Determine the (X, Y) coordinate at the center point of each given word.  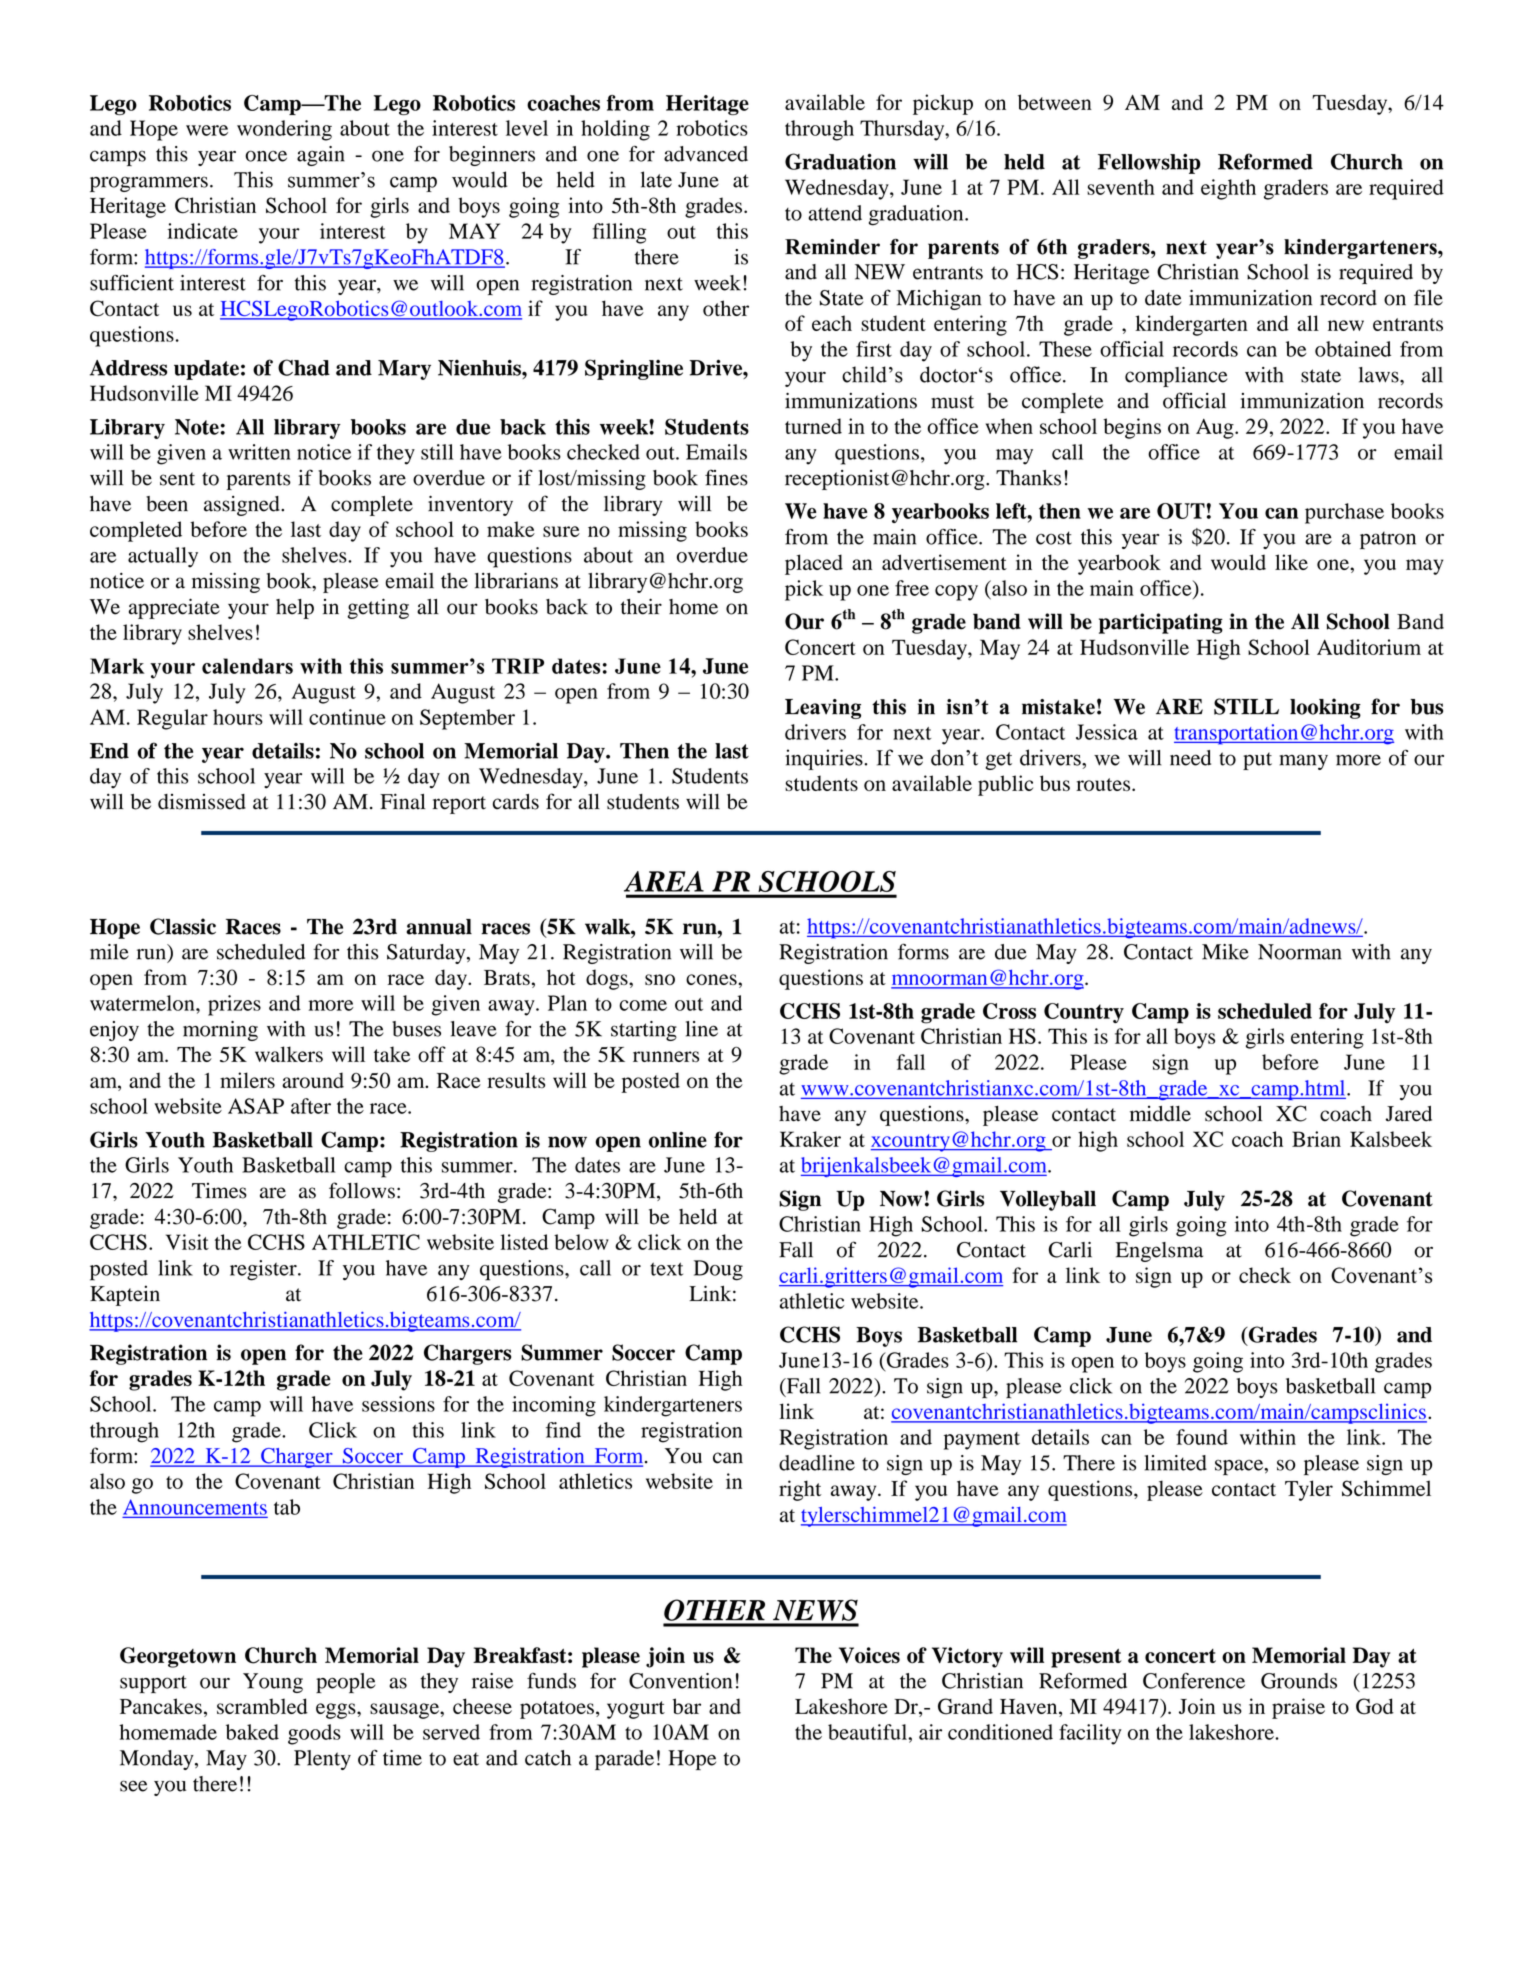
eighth (1228, 189)
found (1202, 1437)
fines (726, 477)
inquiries (825, 759)
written (259, 452)
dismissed (202, 802)
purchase (1344, 513)
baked (252, 1732)
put (1257, 761)
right (800, 1490)
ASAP (256, 1106)
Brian (1316, 1139)
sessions (398, 1404)
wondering (284, 130)
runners (666, 1056)
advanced (706, 154)
